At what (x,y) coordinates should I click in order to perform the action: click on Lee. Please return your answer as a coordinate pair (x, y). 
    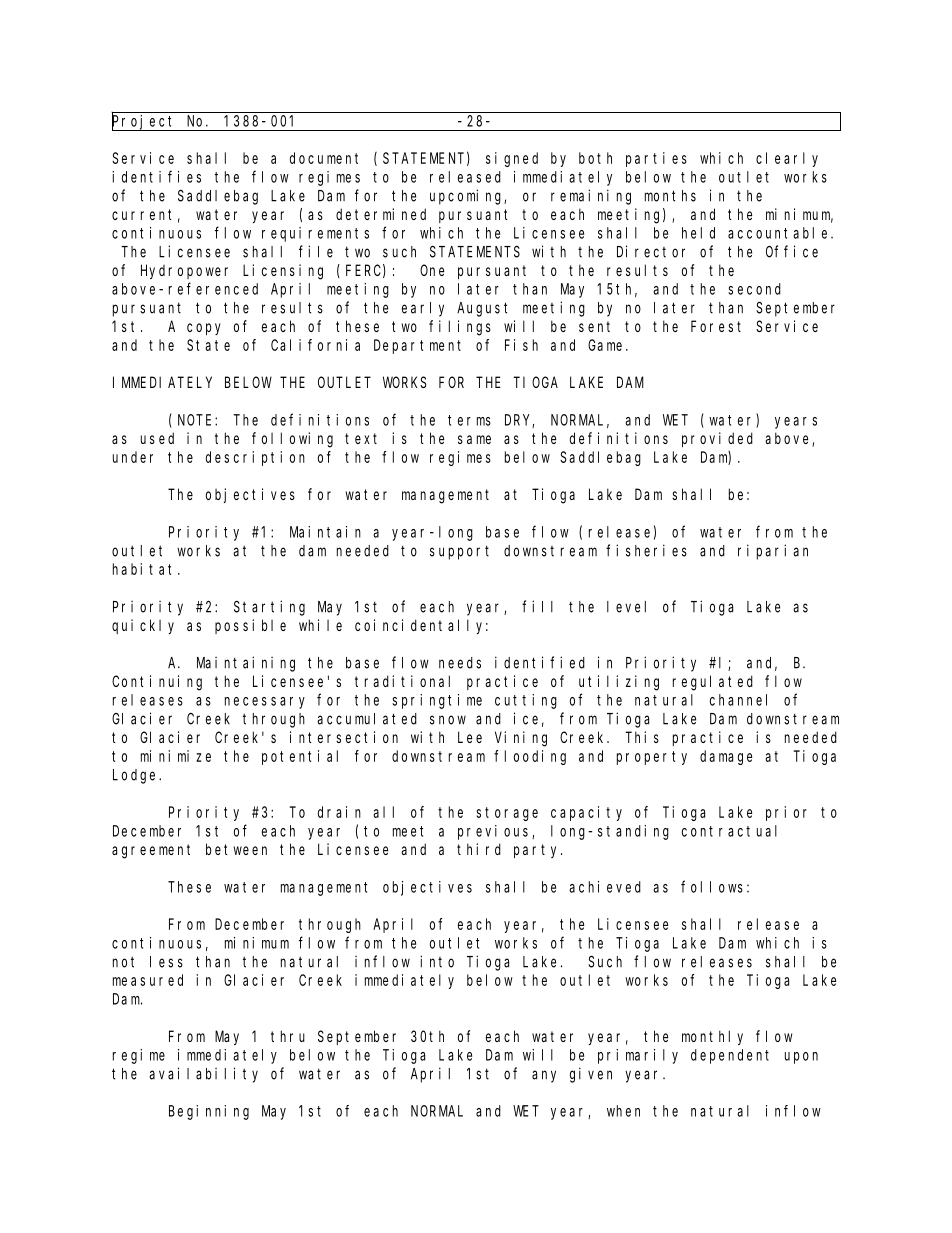
    Looking at the image, I should click on (470, 737).
